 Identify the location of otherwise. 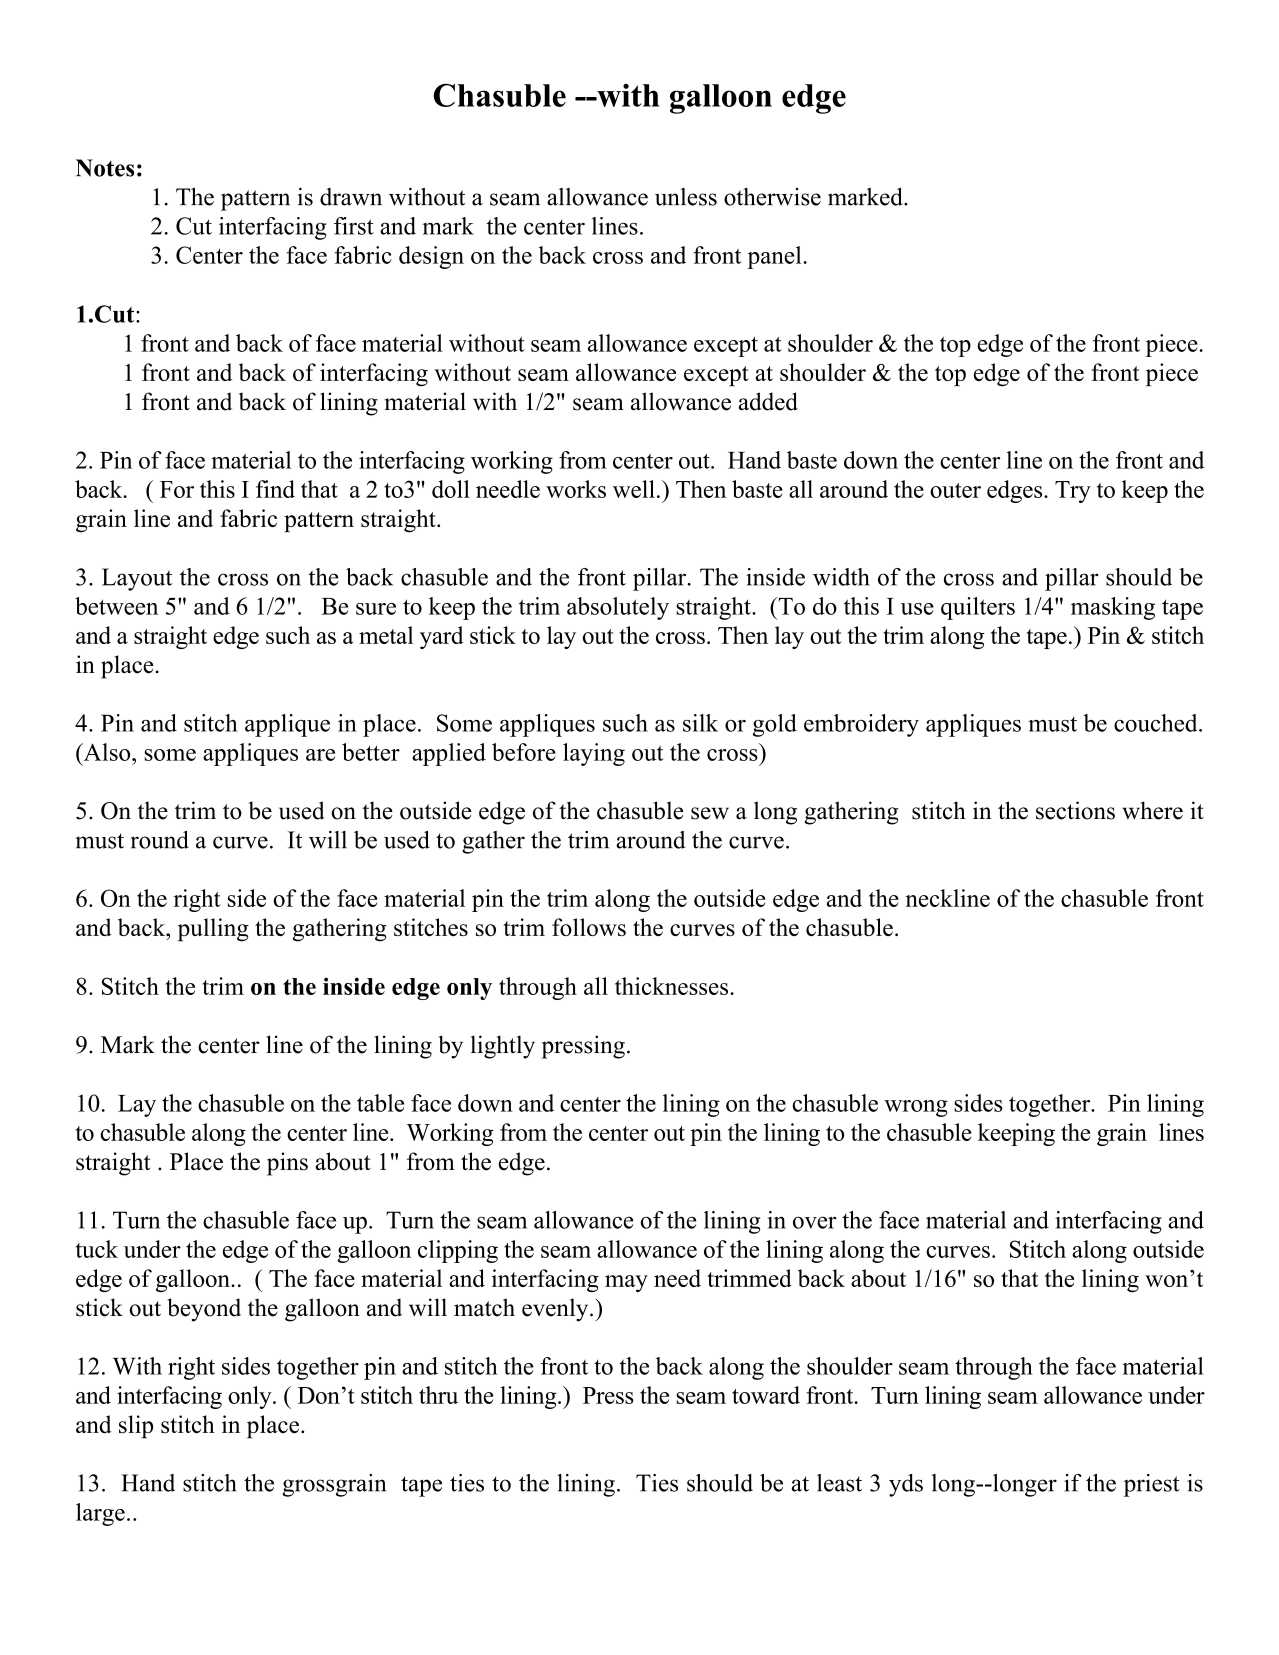
(772, 197).
